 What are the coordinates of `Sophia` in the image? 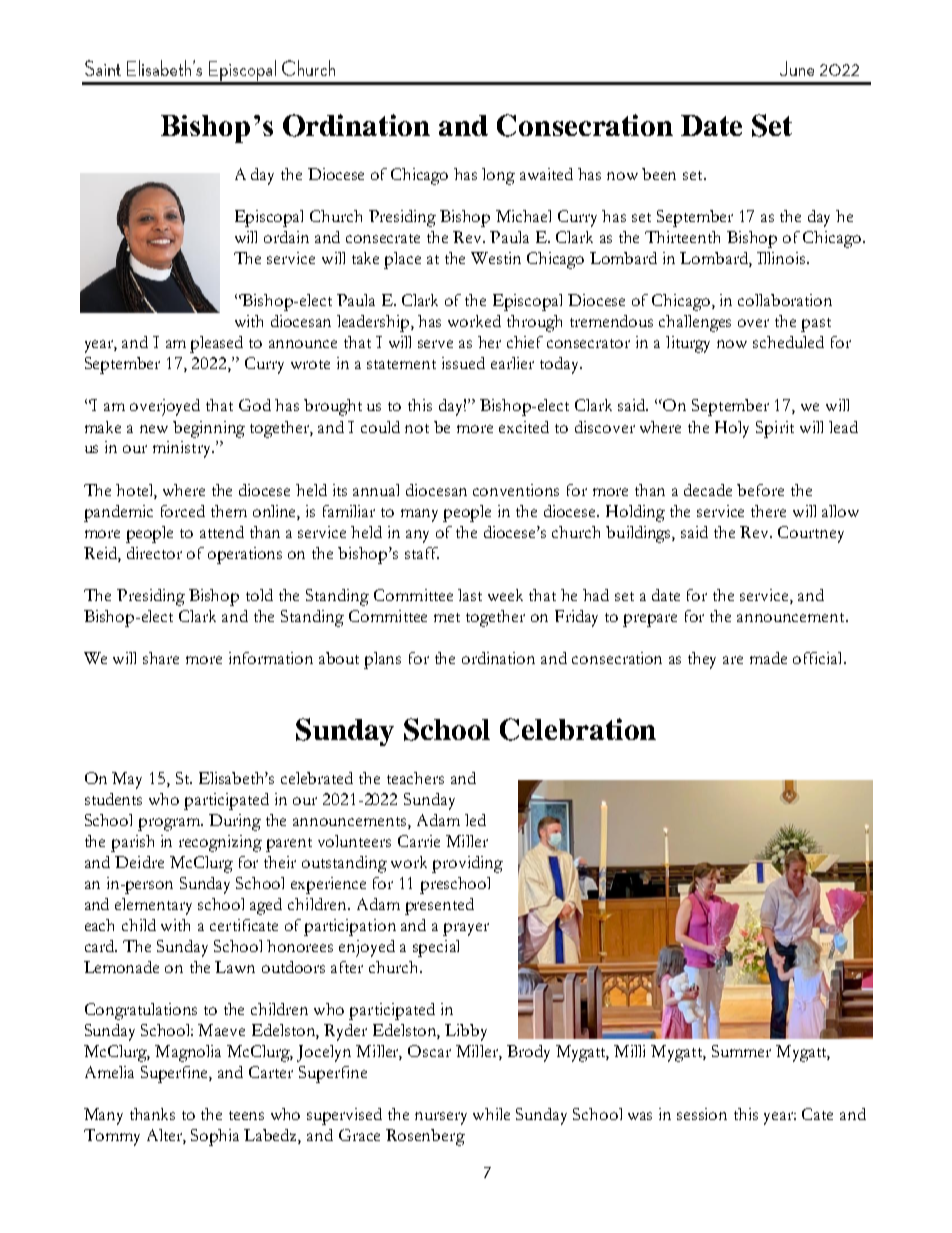 It's located at (215, 1137).
